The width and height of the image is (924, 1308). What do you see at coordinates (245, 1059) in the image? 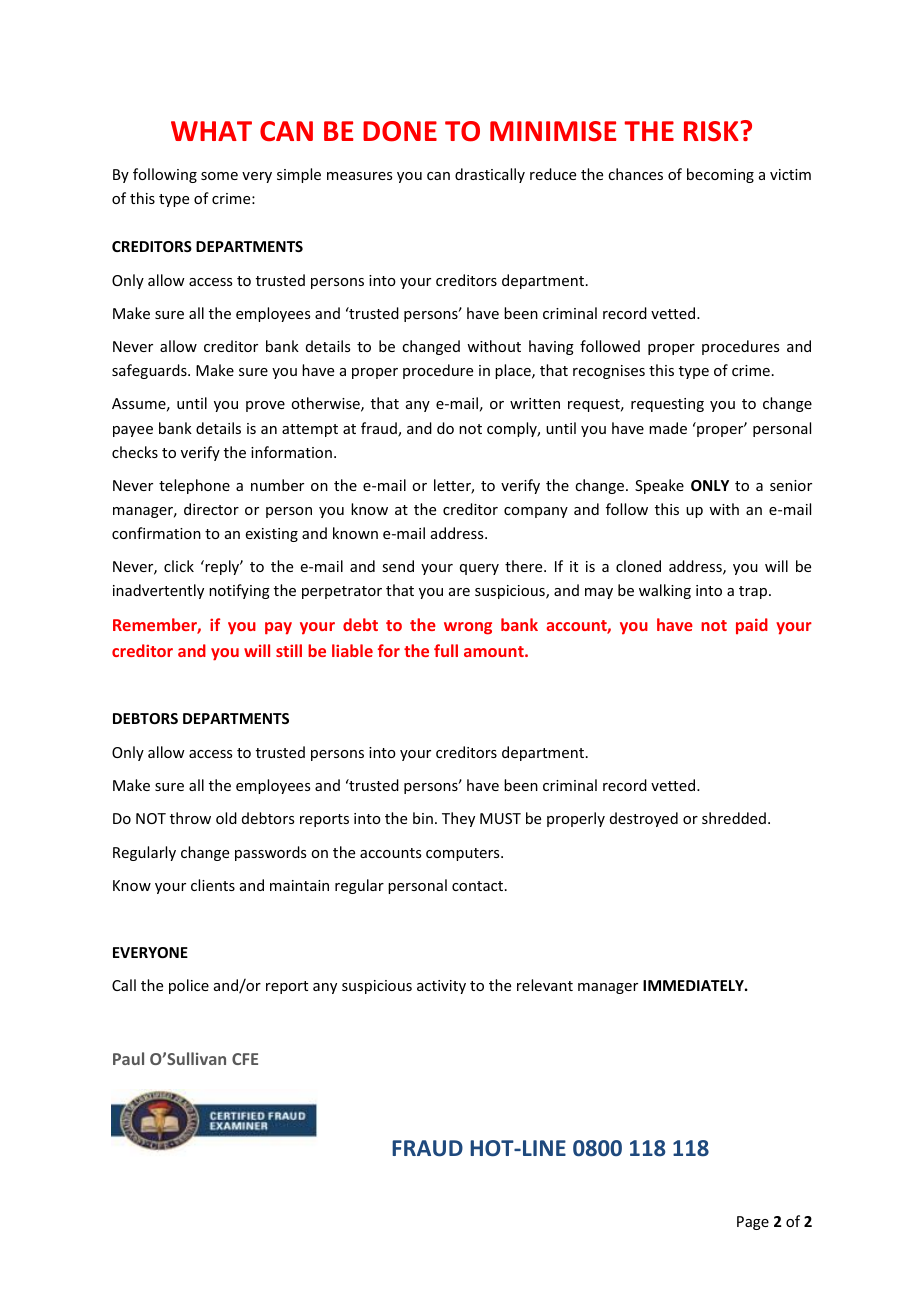
I see `CFE` at bounding box center [245, 1059].
